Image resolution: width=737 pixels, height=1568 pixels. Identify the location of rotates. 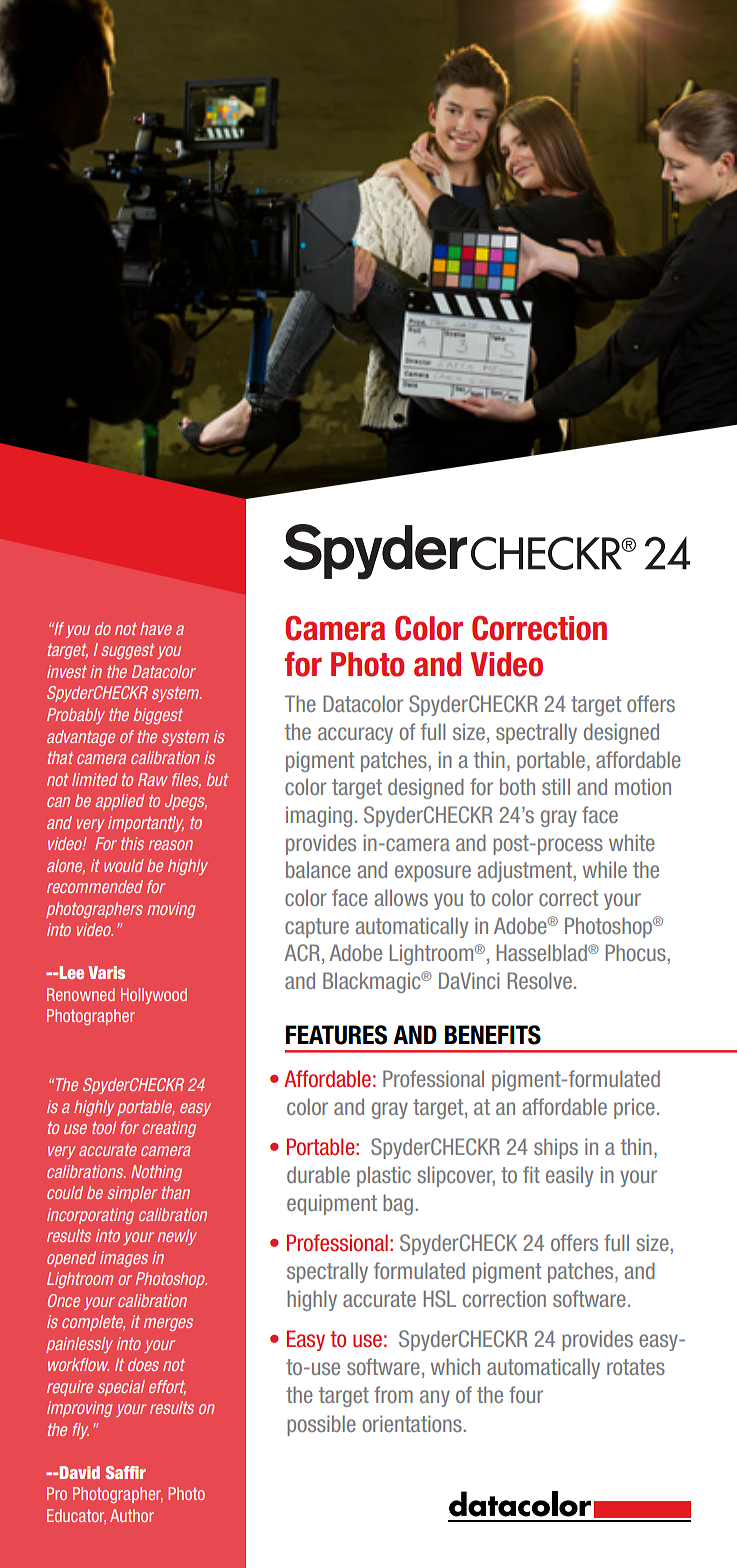
(636, 1367).
